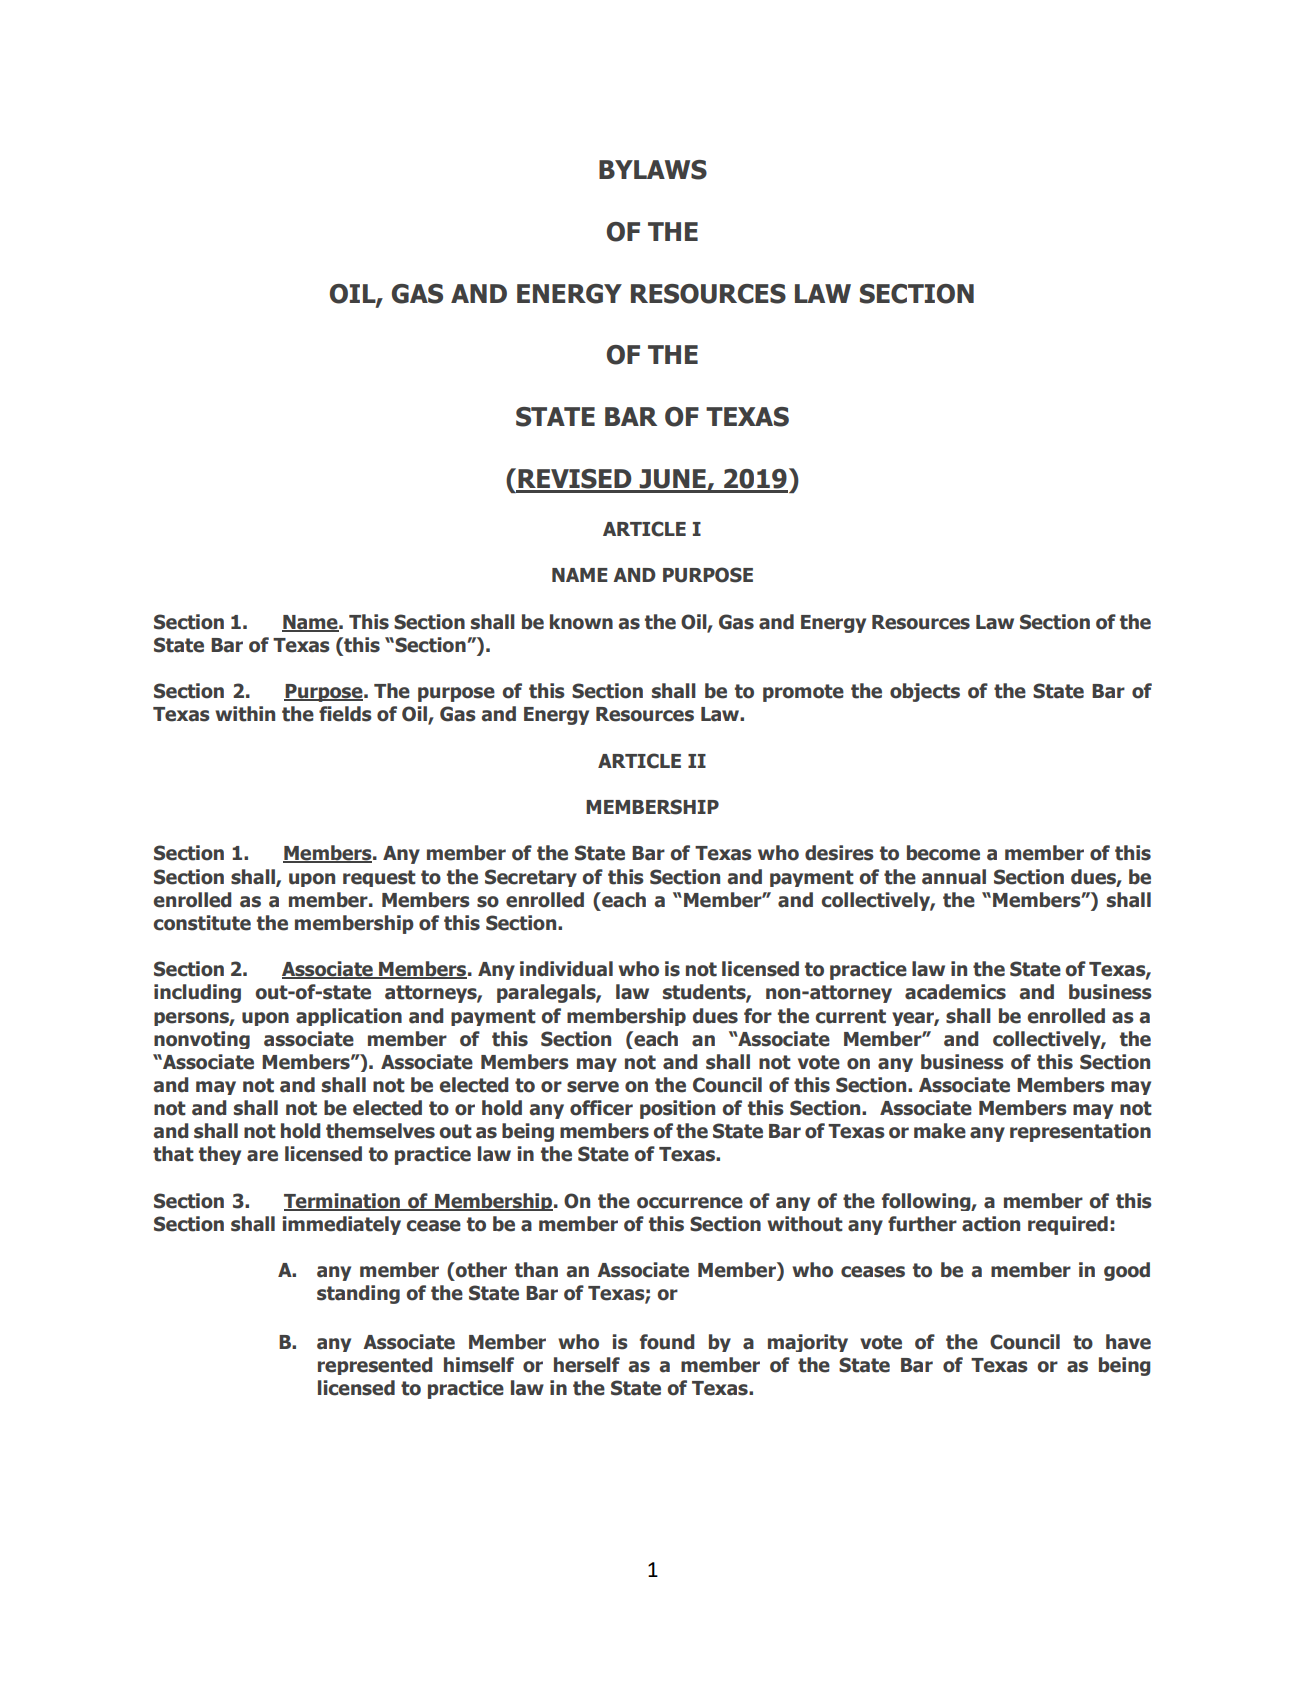  What do you see at coordinates (653, 170) in the screenshot?
I see `BYLAWS` at bounding box center [653, 170].
